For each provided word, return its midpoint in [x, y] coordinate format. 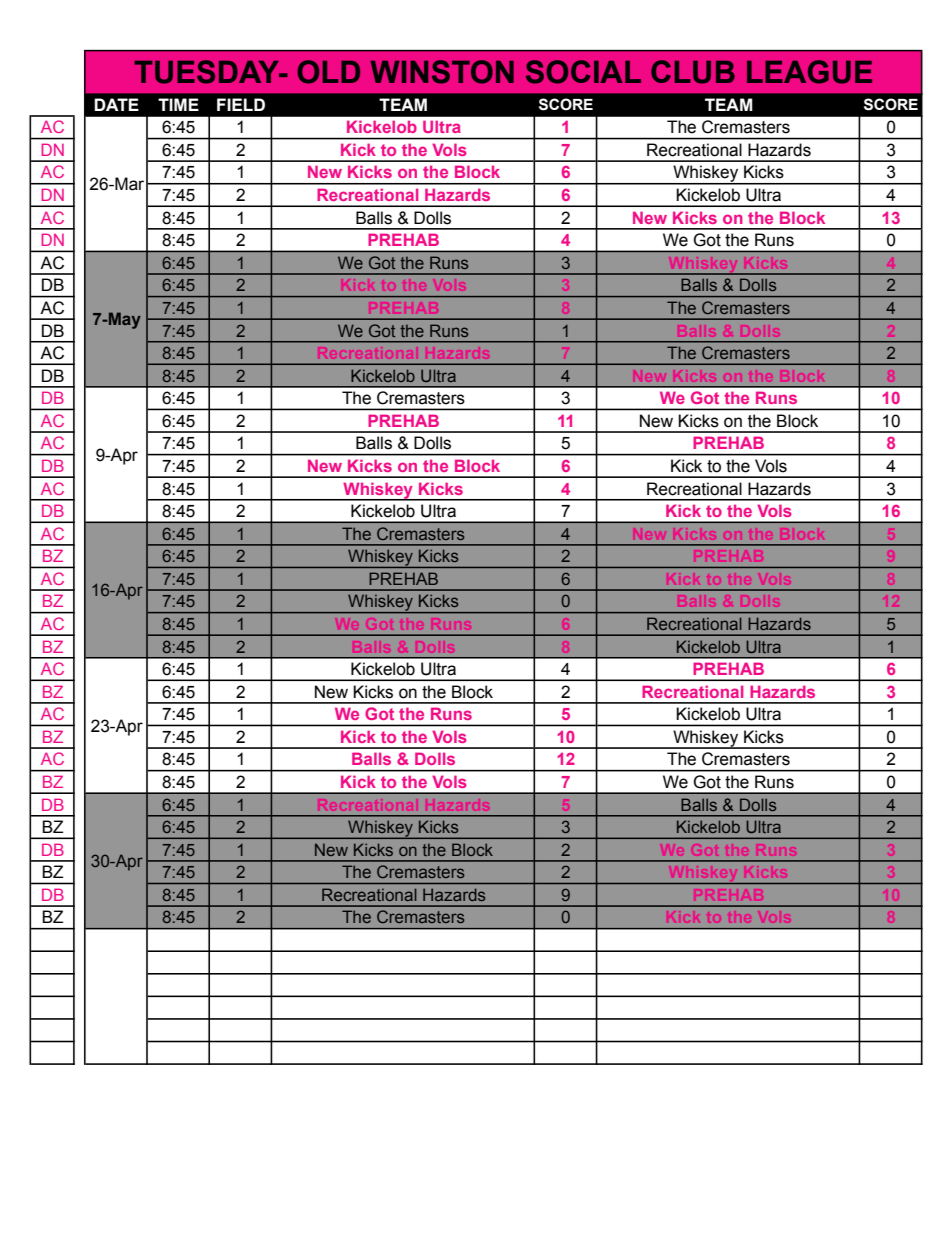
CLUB [693, 72]
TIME [178, 104]
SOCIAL [583, 72]
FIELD [241, 104]
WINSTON [442, 72]
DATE [116, 104]
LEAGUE [809, 72]
